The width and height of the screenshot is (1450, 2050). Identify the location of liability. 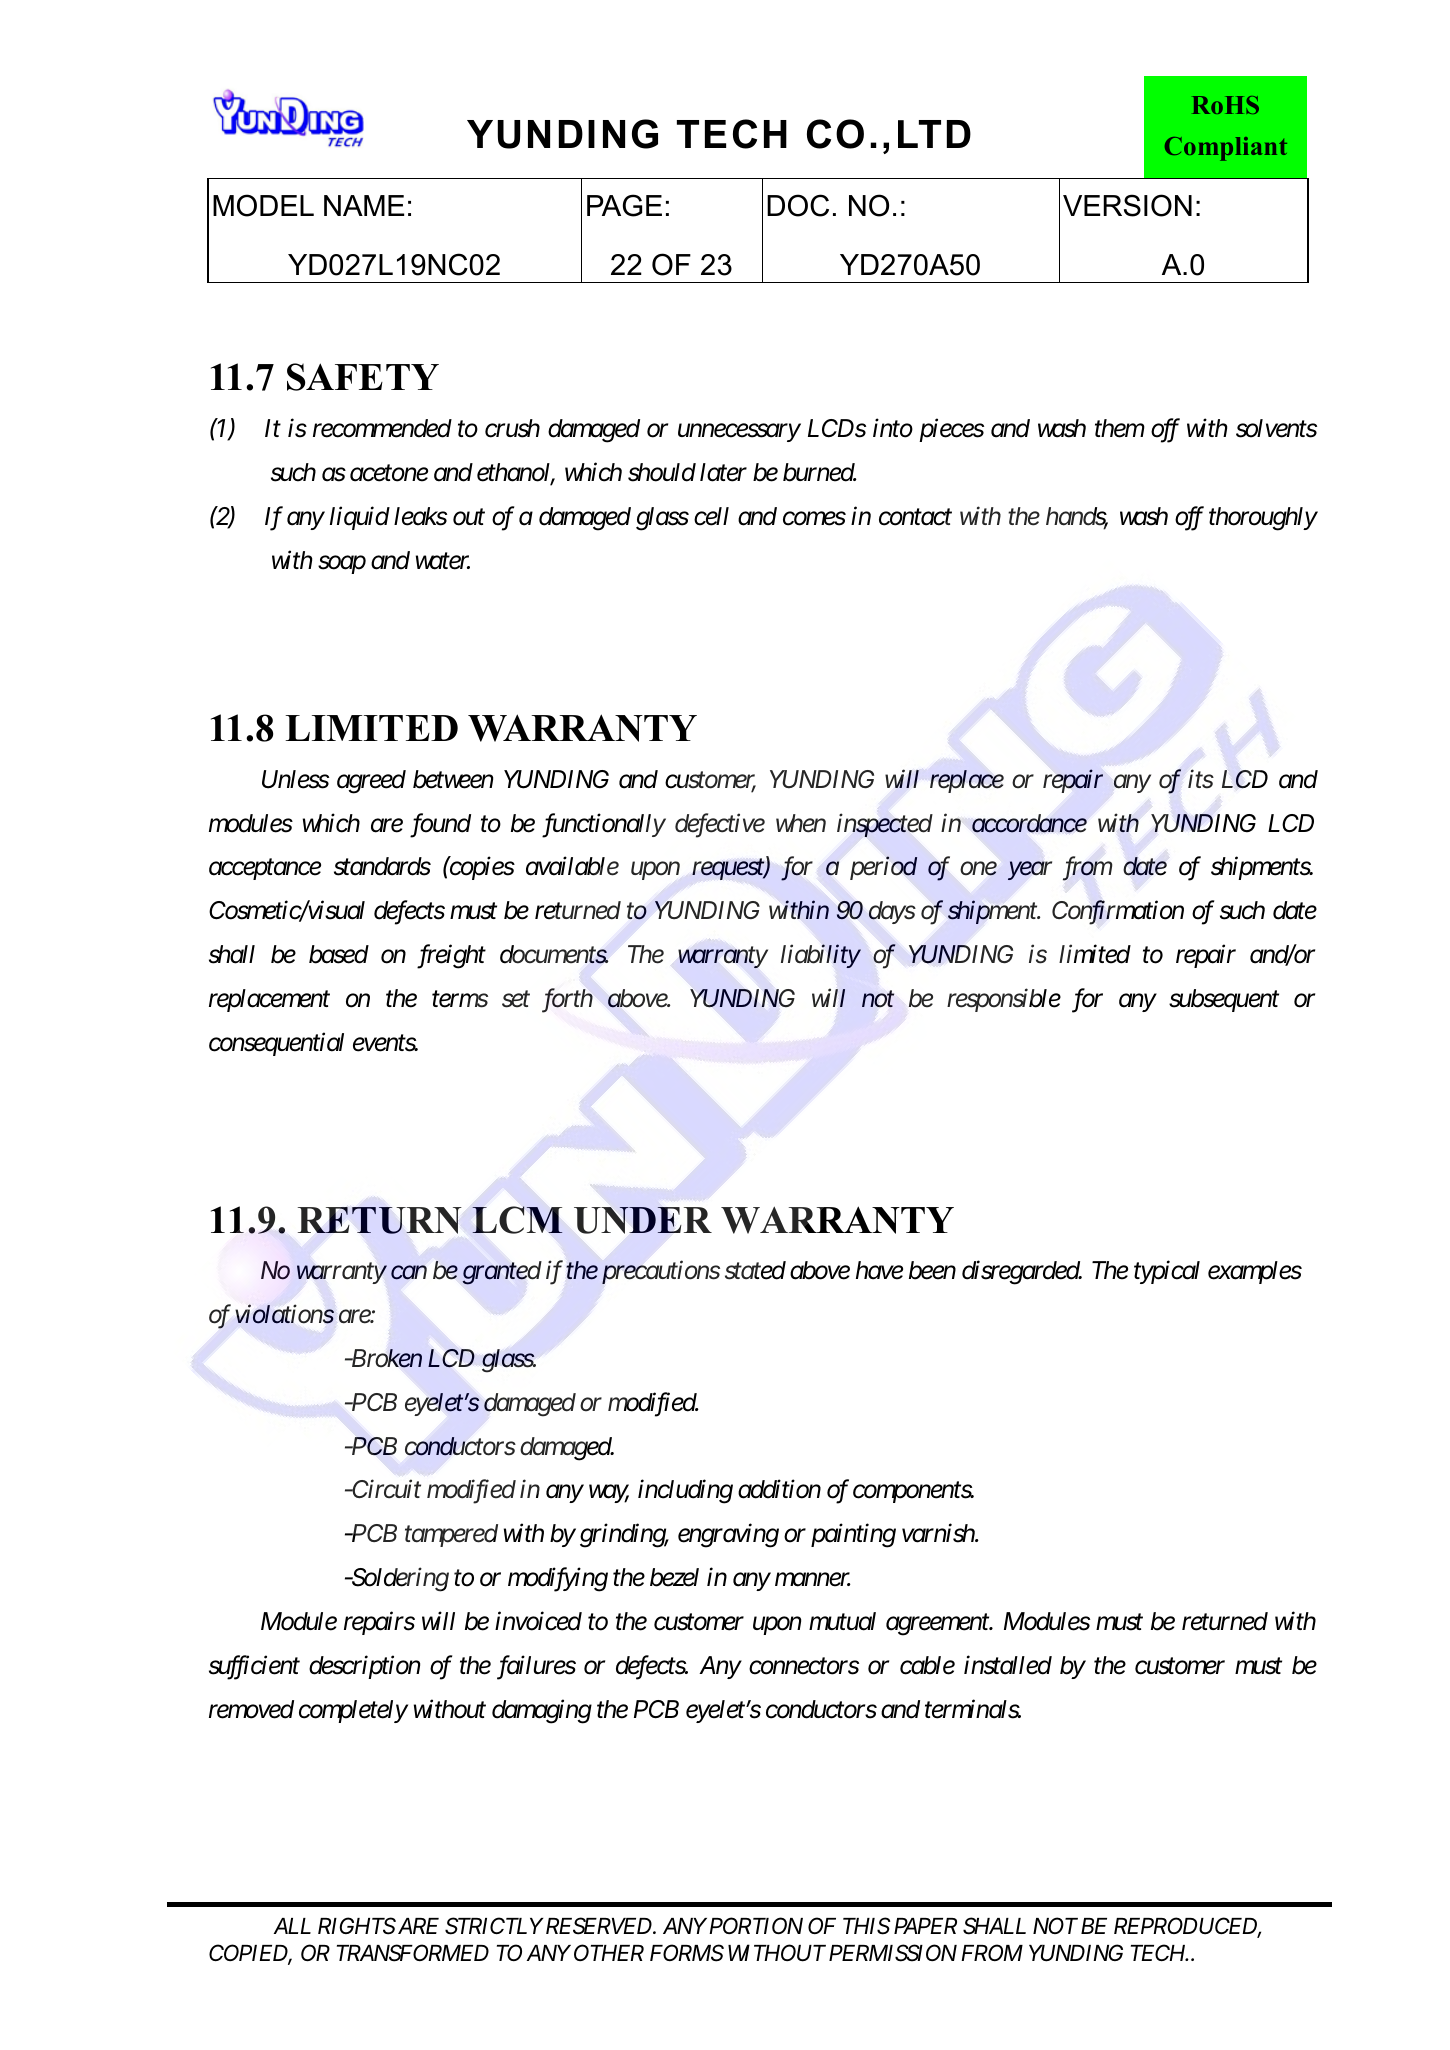
(820, 956).
